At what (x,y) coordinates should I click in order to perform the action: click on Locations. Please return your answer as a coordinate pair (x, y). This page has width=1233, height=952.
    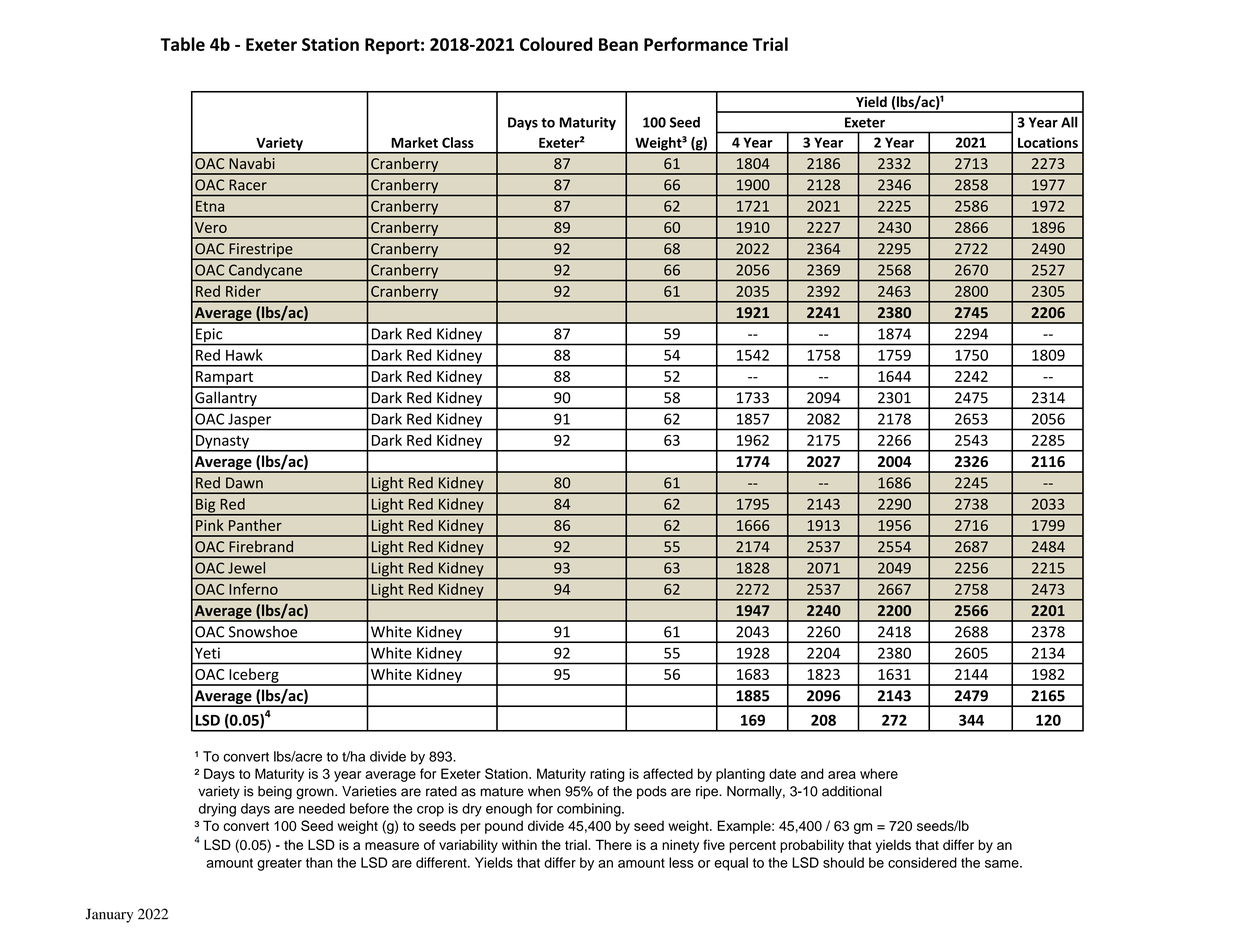
    Looking at the image, I should click on (1048, 142).
